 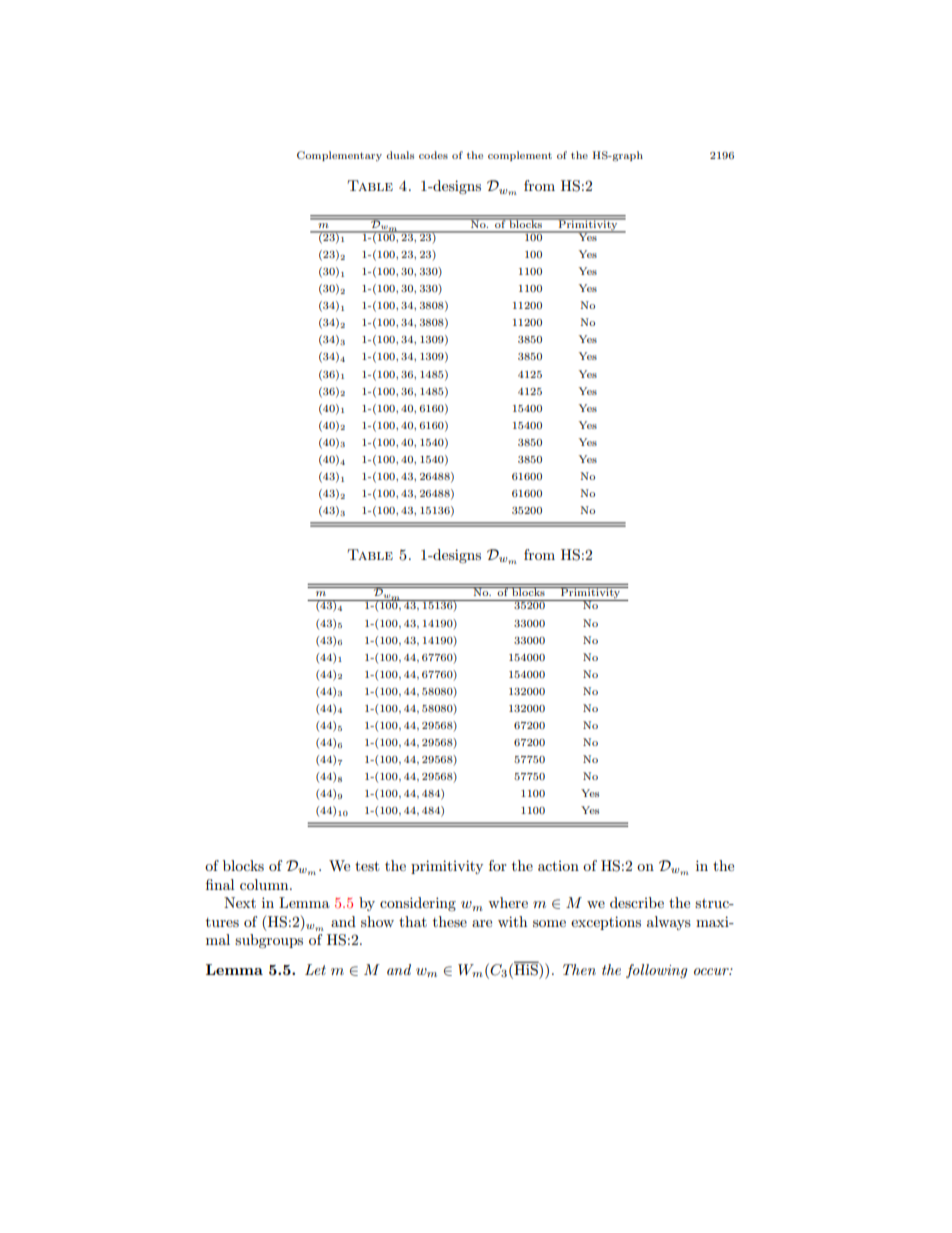 What do you see at coordinates (433, 155) in the screenshot?
I see `codes` at bounding box center [433, 155].
